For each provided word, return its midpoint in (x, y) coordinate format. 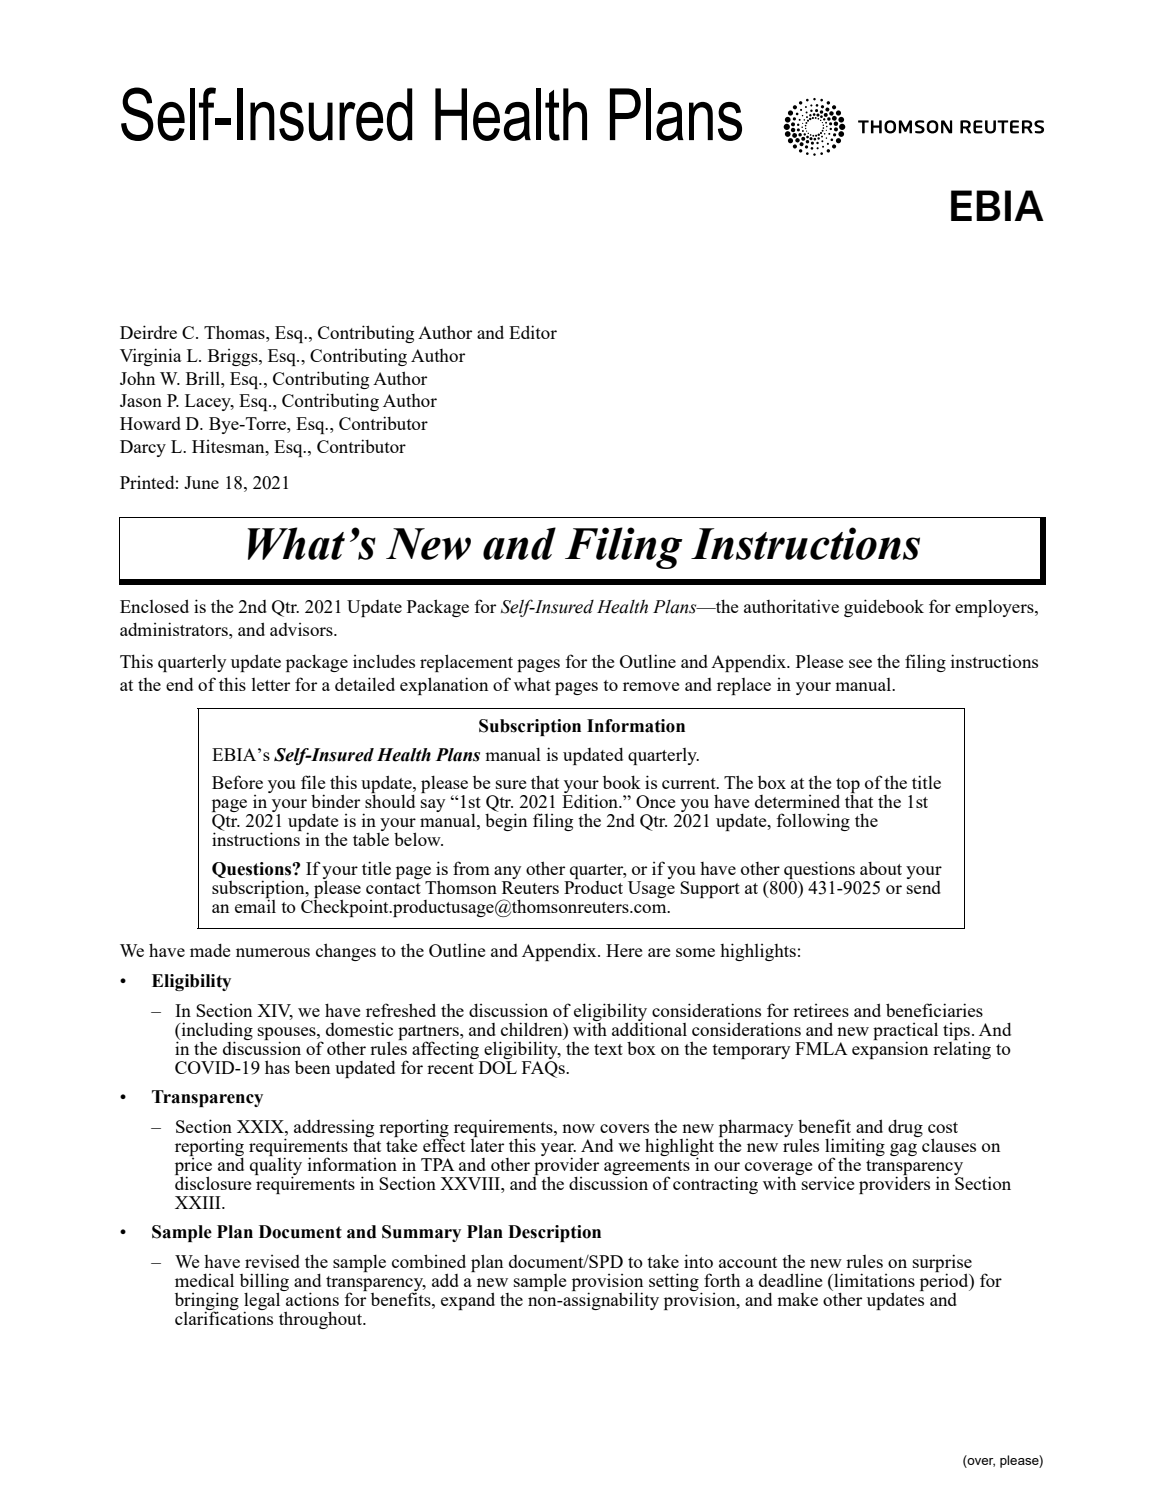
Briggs (234, 357)
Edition (591, 801)
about (881, 868)
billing (264, 1283)
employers (995, 608)
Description (554, 1233)
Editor (533, 332)
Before (237, 782)
